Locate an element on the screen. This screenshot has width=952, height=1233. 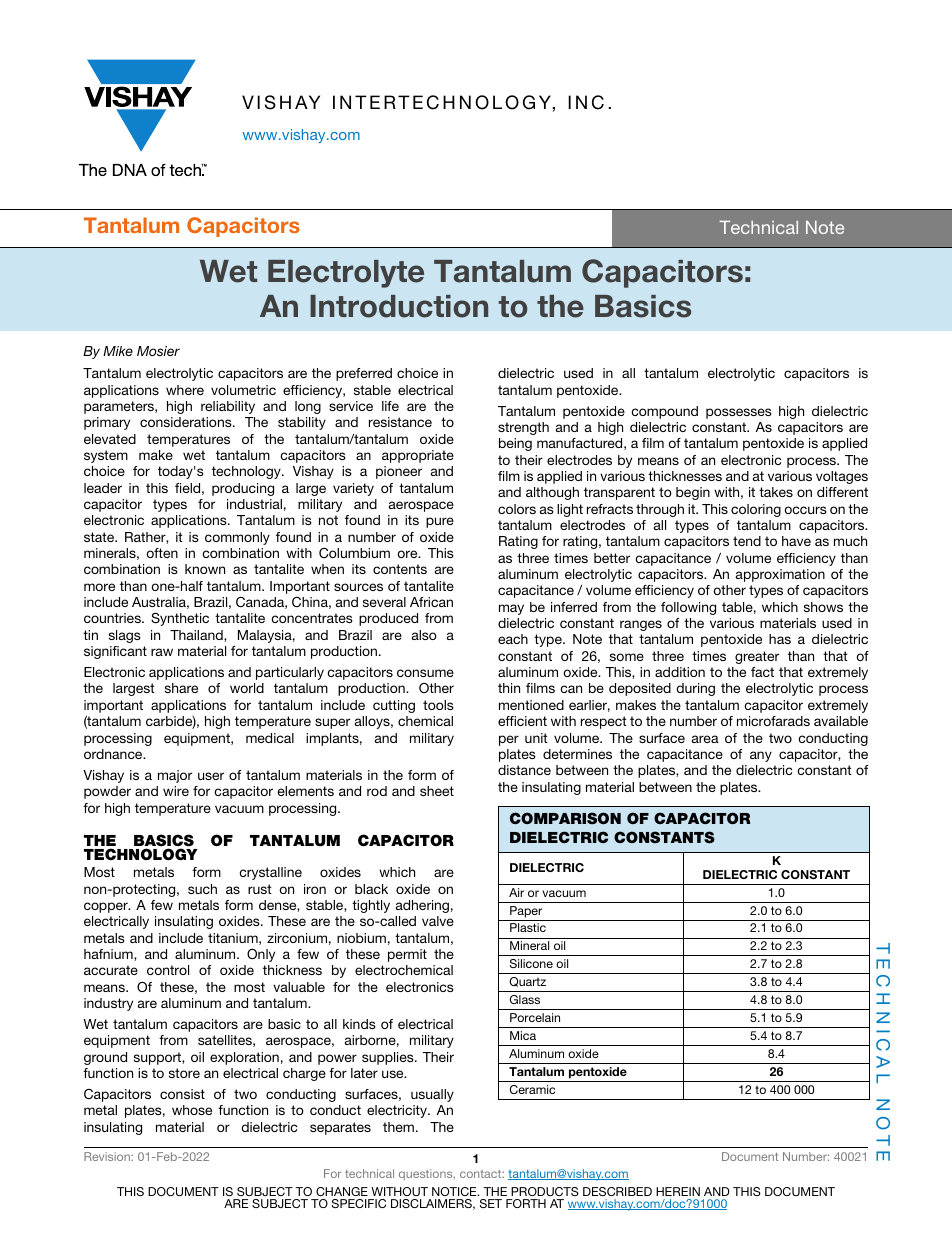
Introduction is located at coordinates (399, 306).
